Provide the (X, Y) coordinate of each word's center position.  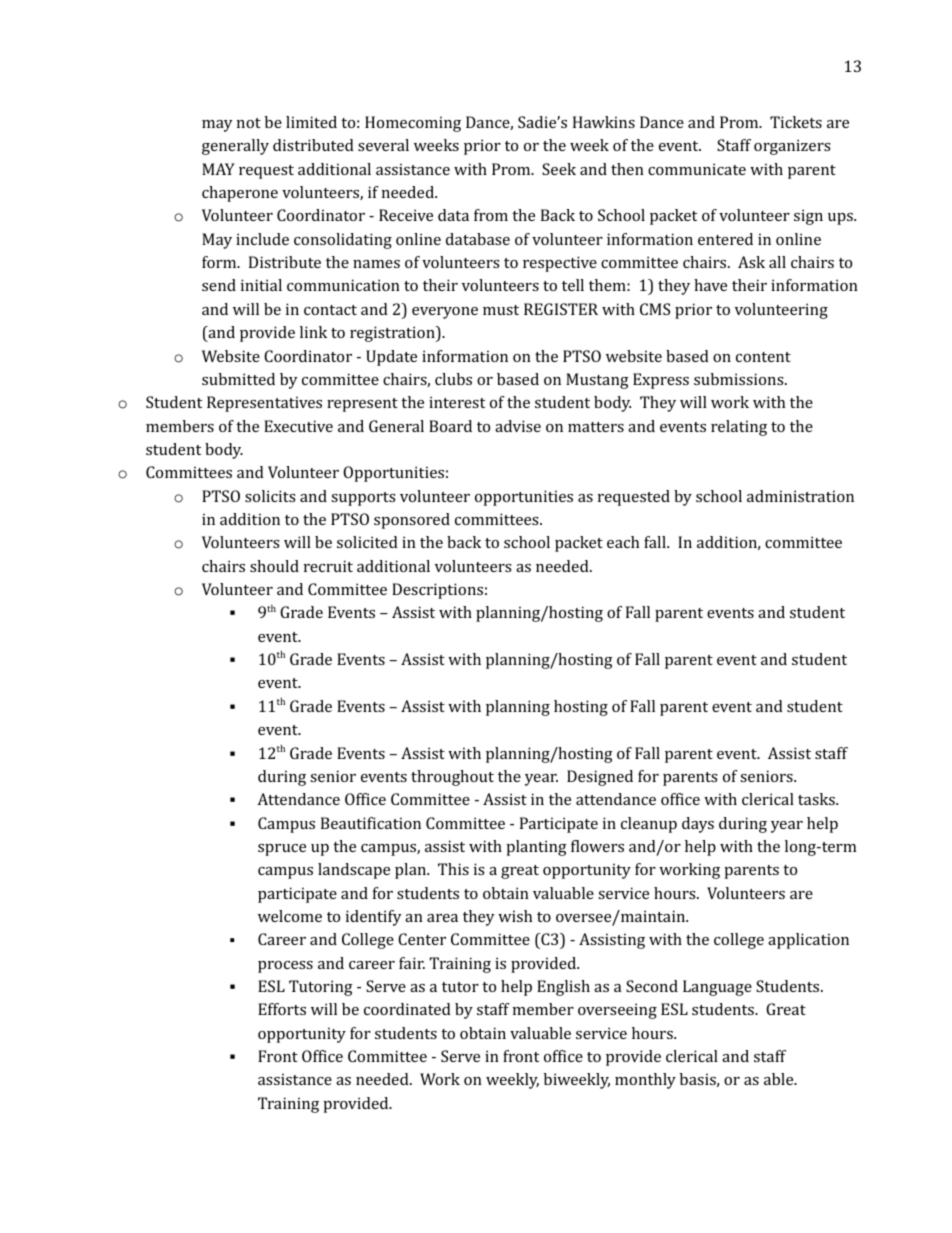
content (763, 357)
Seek (559, 169)
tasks (817, 799)
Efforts (282, 1009)
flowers (597, 846)
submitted (238, 379)
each (623, 542)
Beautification (371, 823)
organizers (792, 147)
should (274, 566)
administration (800, 496)
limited (311, 122)
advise (518, 426)
